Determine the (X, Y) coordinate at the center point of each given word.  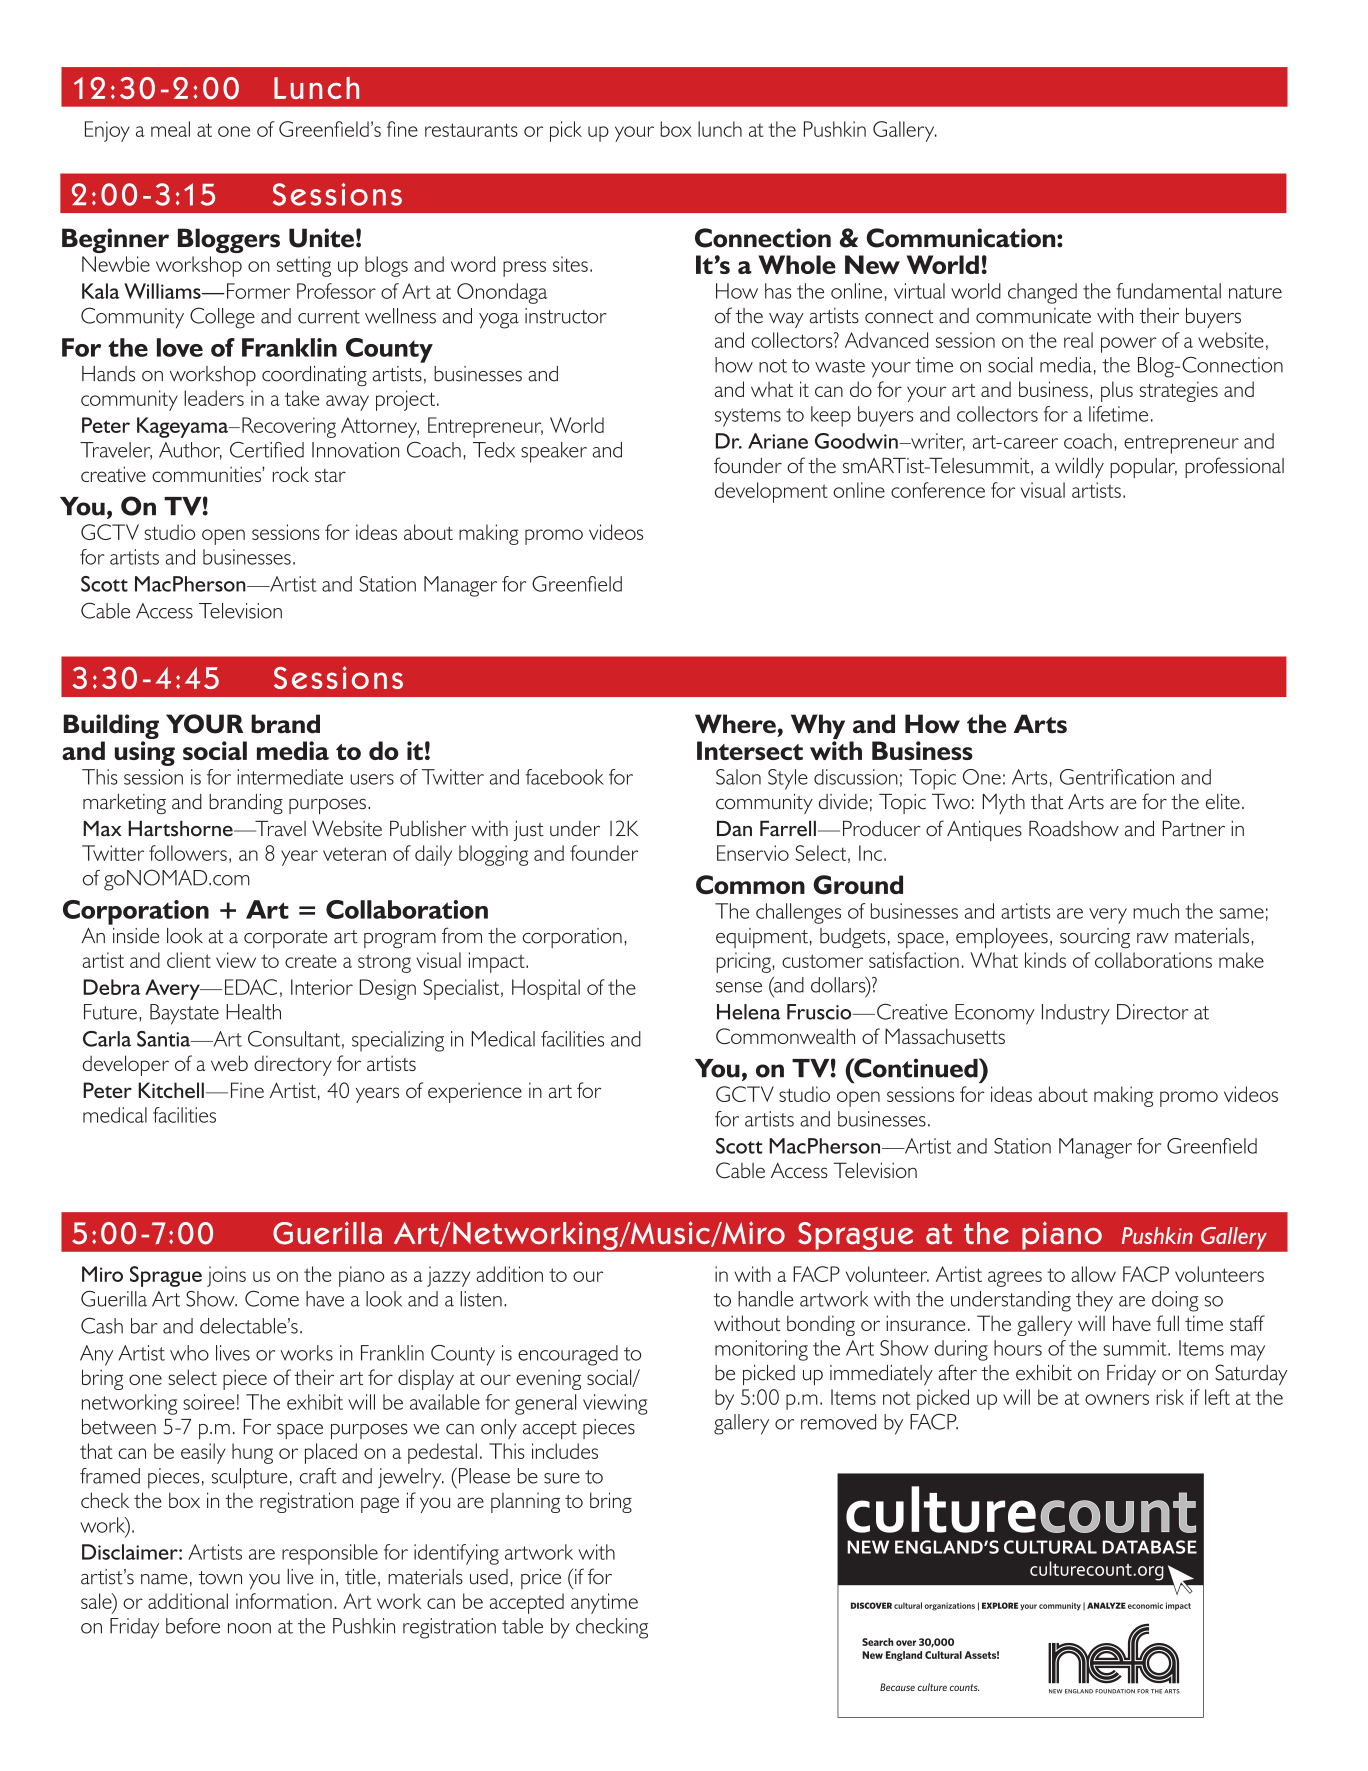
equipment (762, 938)
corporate (285, 939)
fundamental (1168, 291)
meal (170, 129)
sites (570, 264)
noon (249, 1628)
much (1156, 911)
